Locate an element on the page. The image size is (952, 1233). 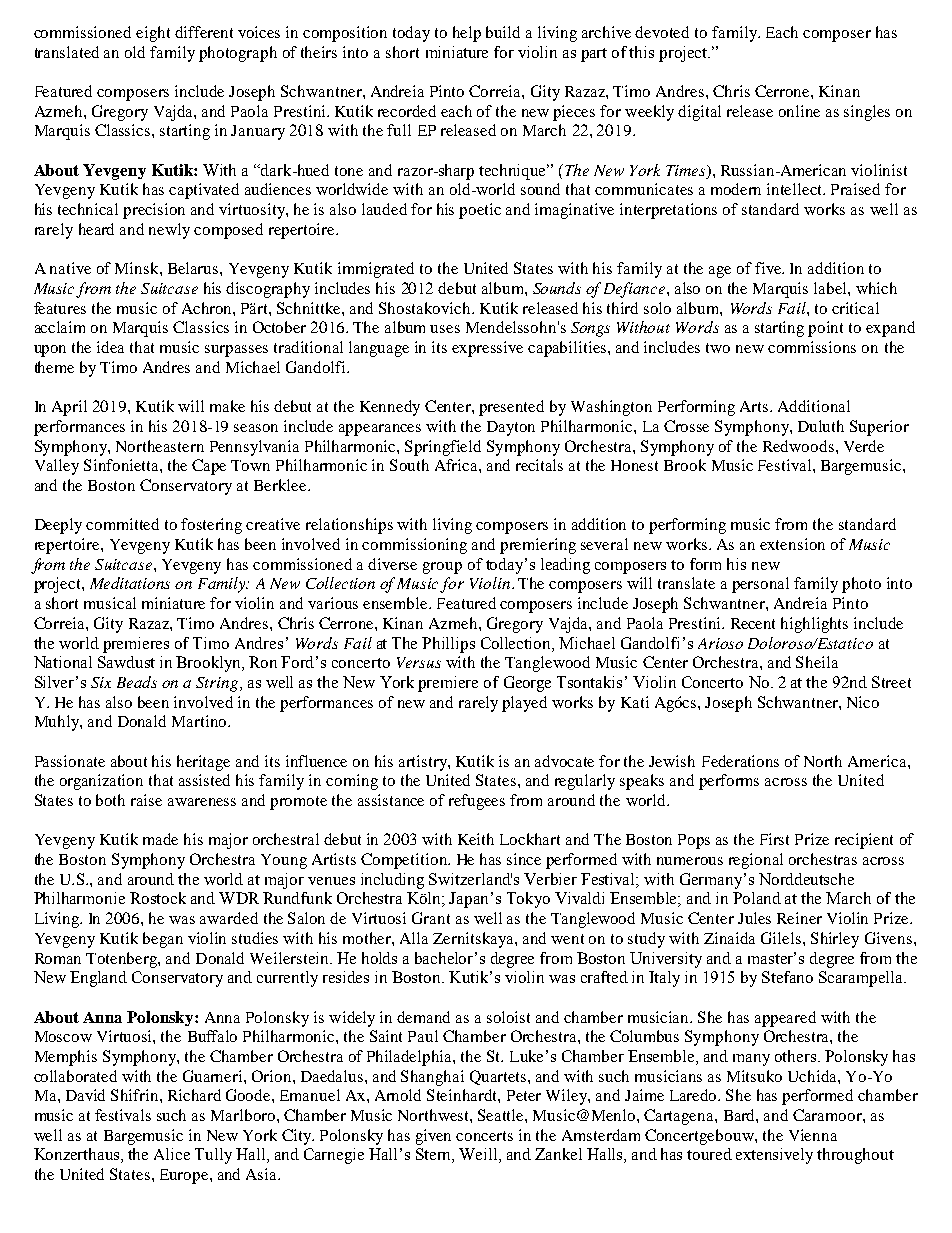
uses is located at coordinates (445, 329).
